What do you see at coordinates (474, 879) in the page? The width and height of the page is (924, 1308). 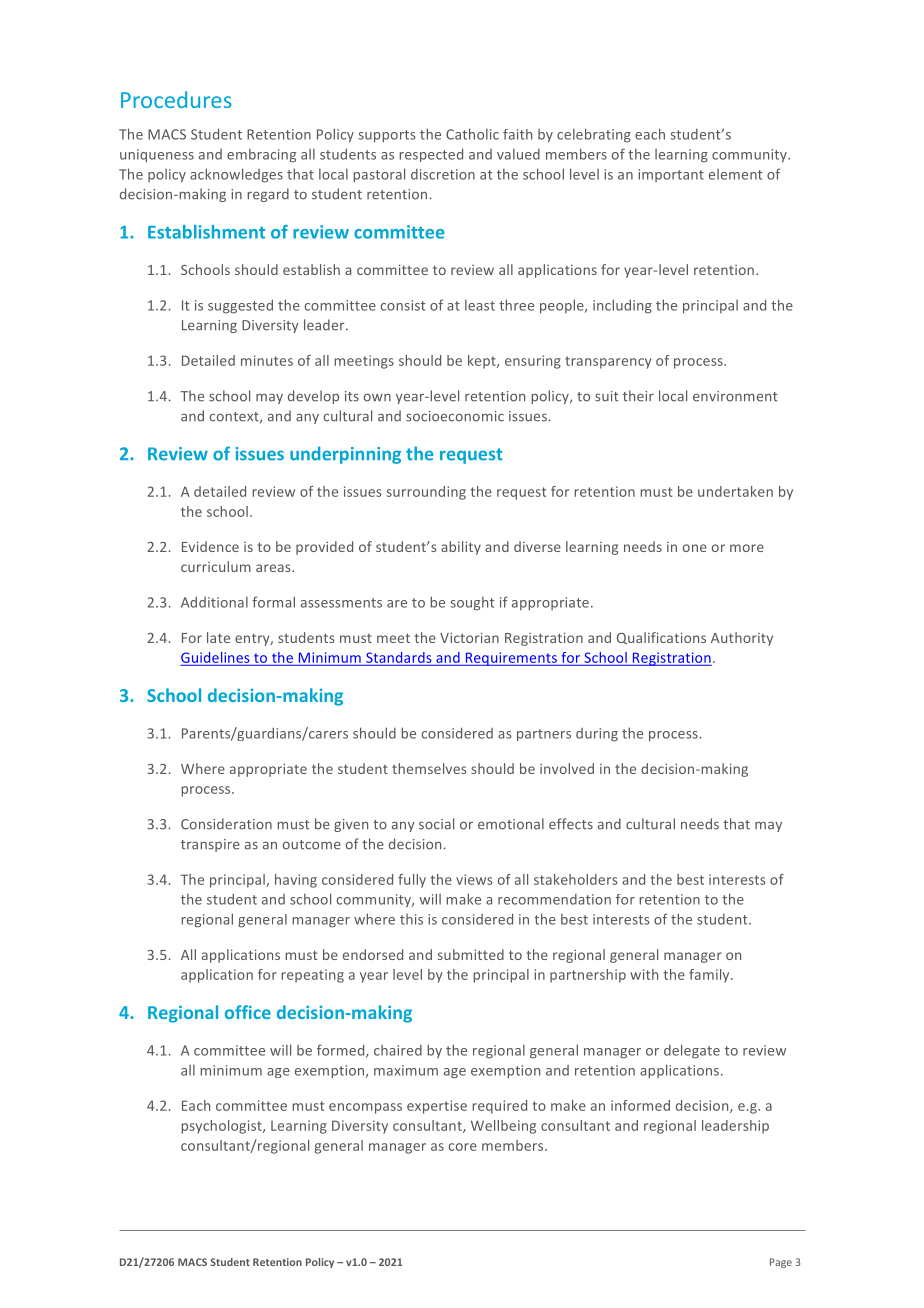 I see `views` at bounding box center [474, 879].
